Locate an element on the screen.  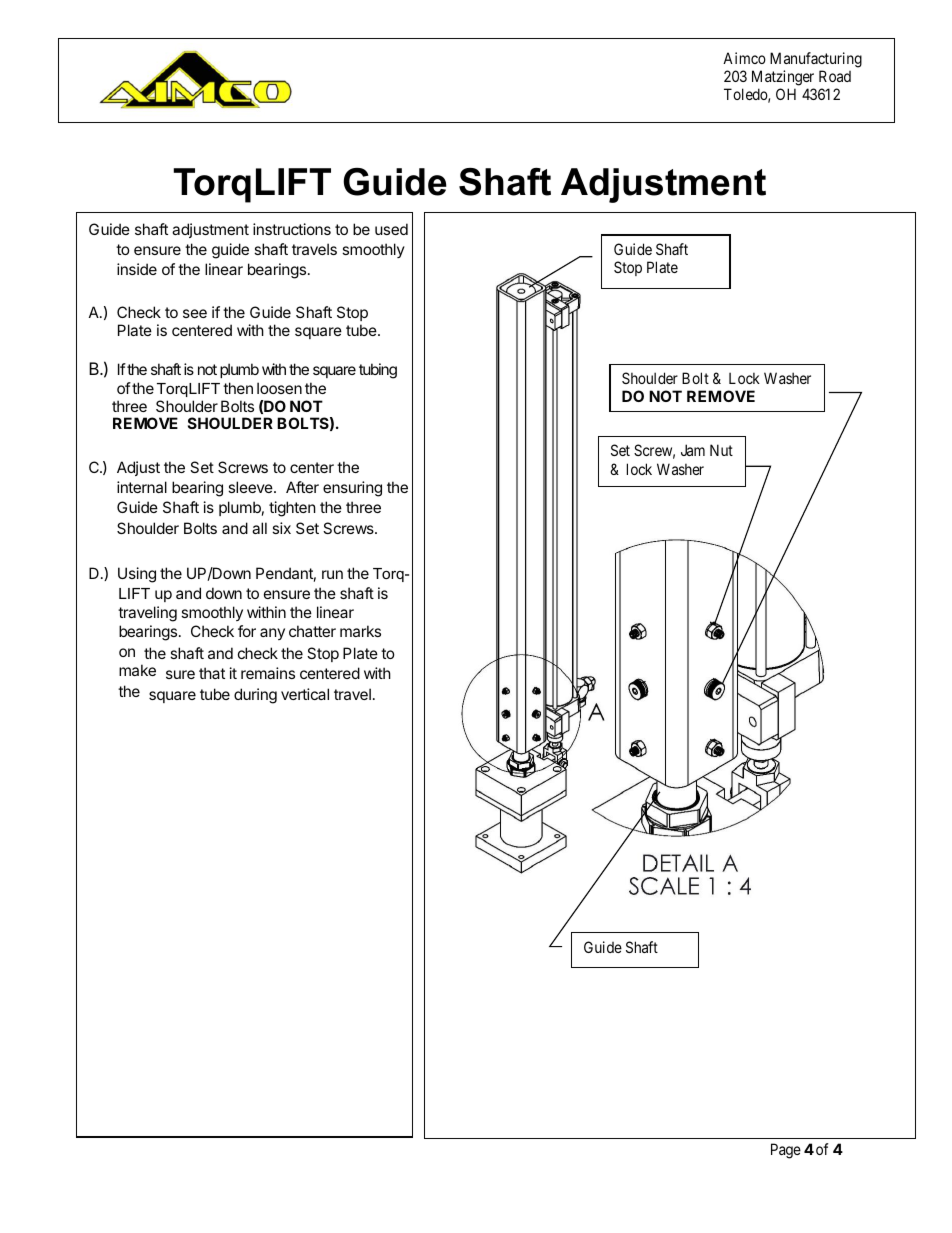
during is located at coordinates (255, 696).
